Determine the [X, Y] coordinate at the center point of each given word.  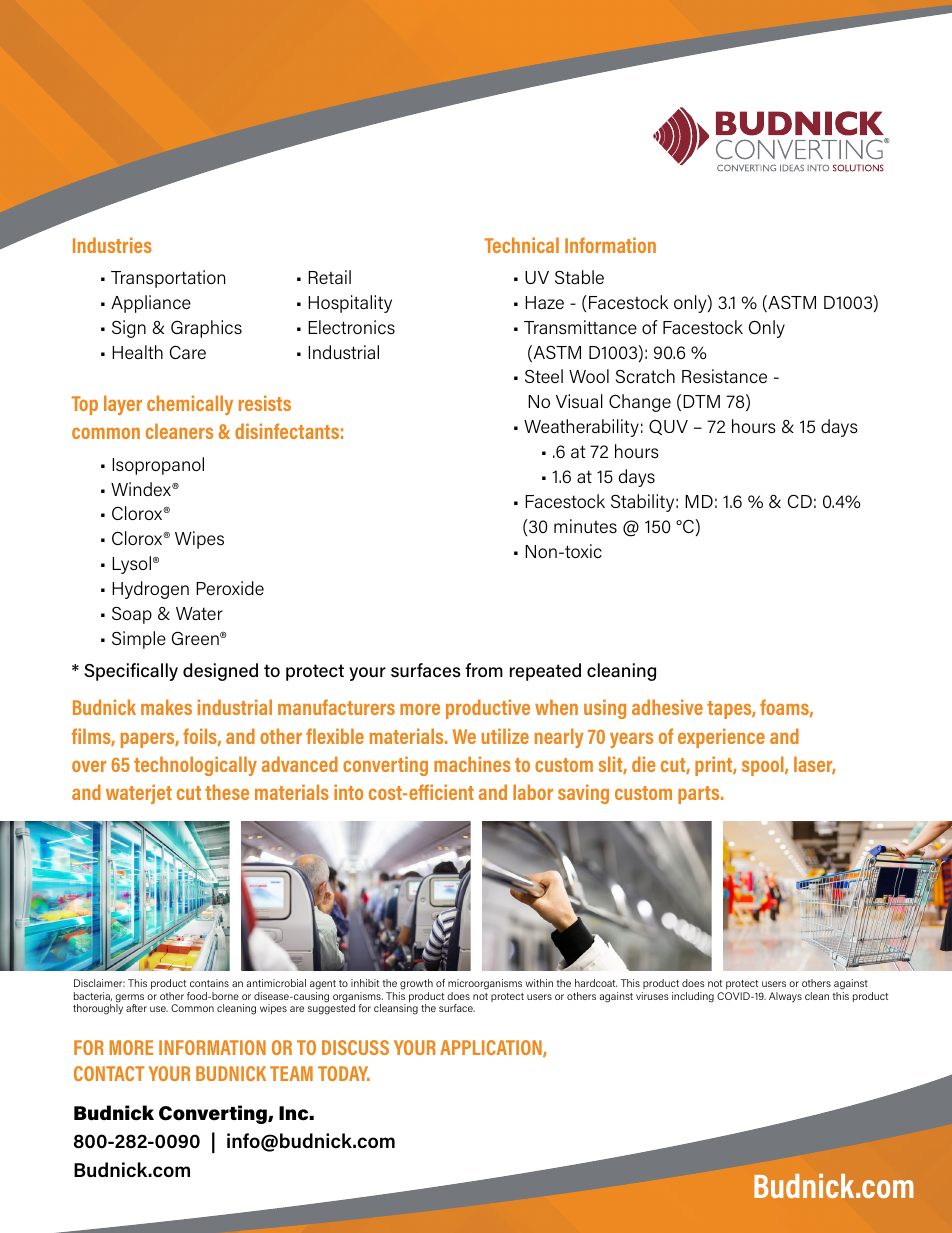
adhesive [667, 707]
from [484, 670]
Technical [522, 245]
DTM [701, 401]
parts [700, 795]
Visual [579, 401]
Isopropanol [158, 466]
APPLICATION [492, 1048]
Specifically [131, 672]
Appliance [151, 304]
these [227, 792]
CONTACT [109, 1073]
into [348, 792]
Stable [579, 277]
